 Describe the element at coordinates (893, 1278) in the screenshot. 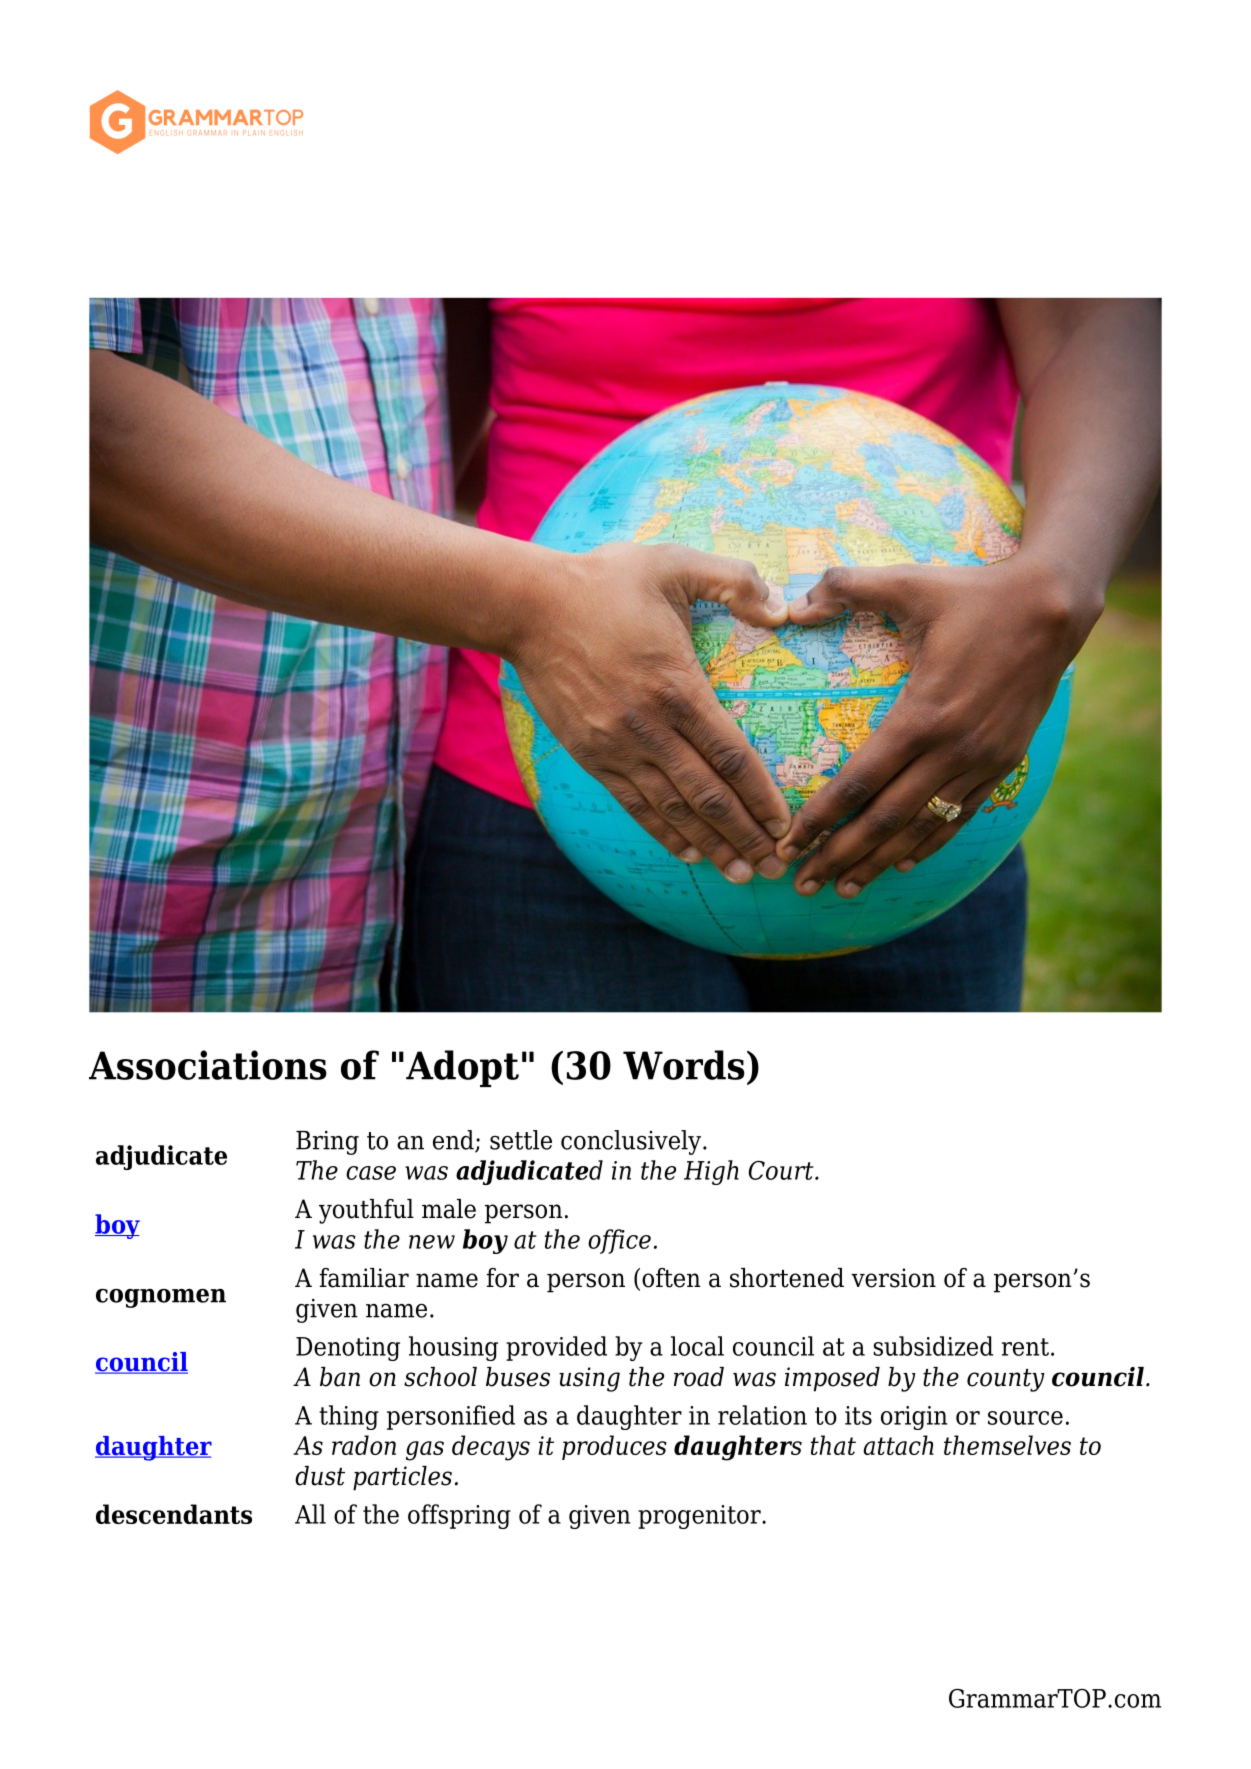

I see `version` at that location.
